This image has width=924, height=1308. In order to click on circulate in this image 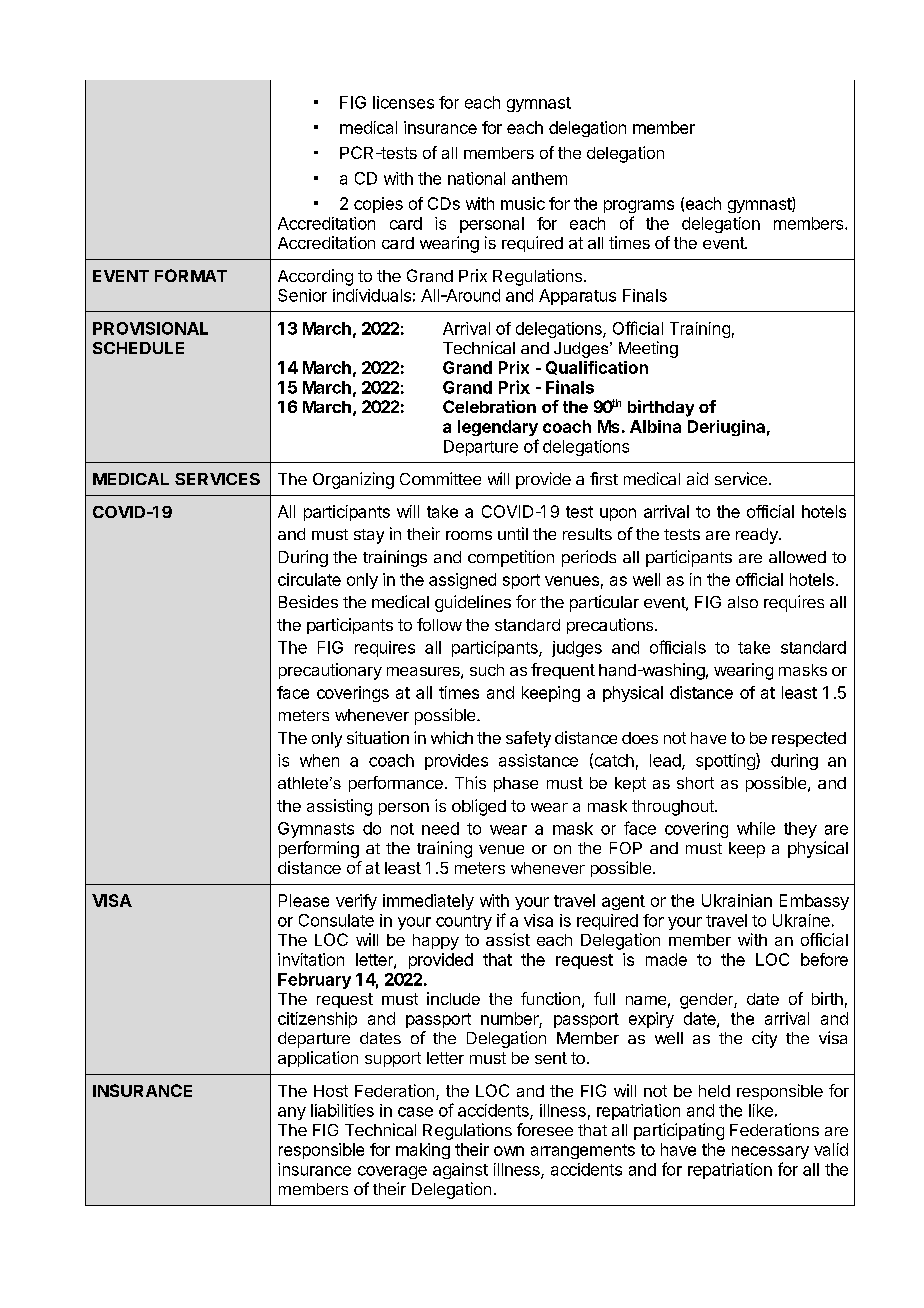, I will do `click(309, 579)`.
